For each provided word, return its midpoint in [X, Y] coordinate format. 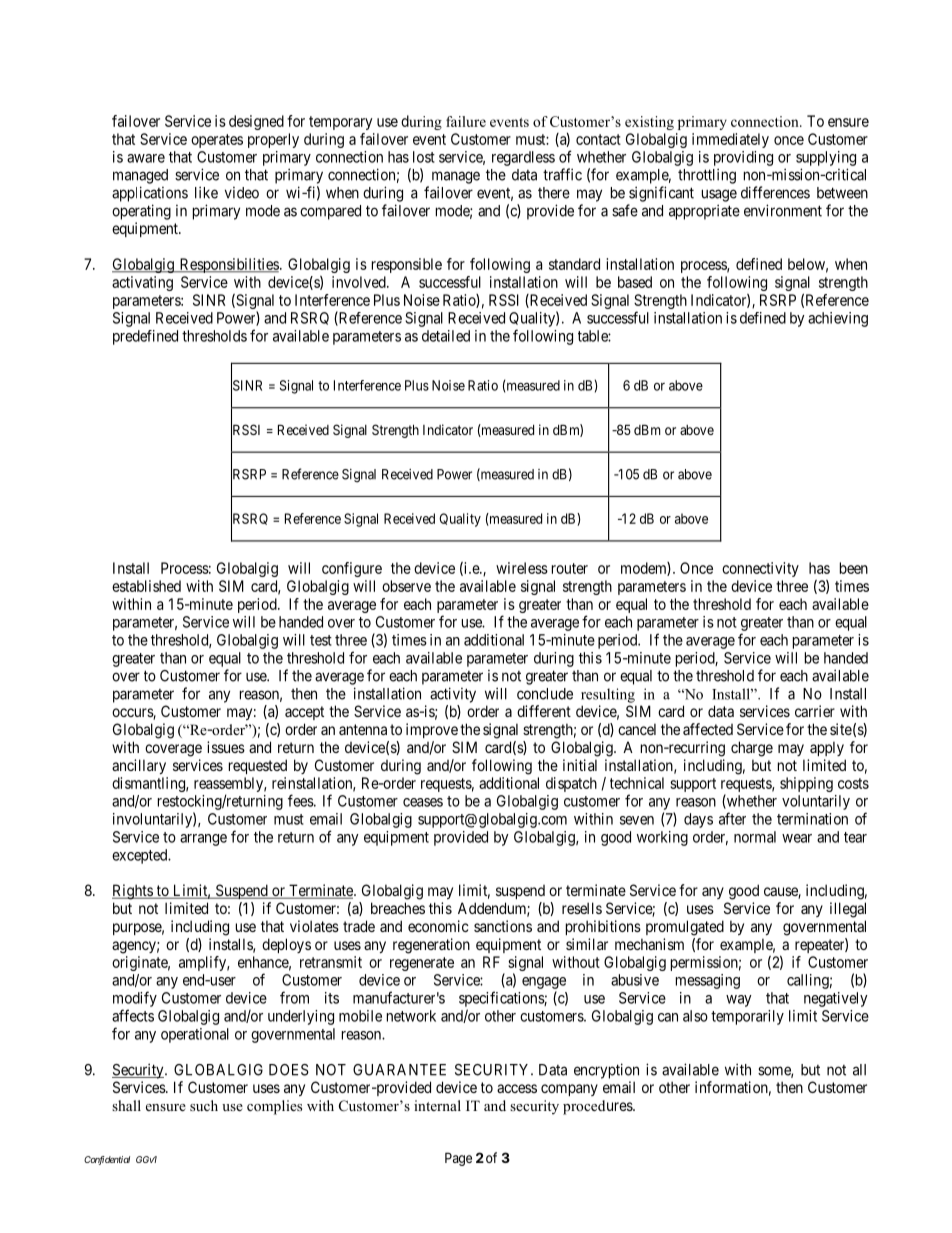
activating [142, 283]
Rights [133, 892]
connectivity [760, 569]
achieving [838, 319]
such [204, 1105]
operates [217, 141]
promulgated [685, 928]
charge [752, 749]
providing [743, 158]
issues [226, 747]
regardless [523, 158]
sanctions [503, 926]
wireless [522, 568]
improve [432, 730]
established [146, 586]
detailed [446, 336]
